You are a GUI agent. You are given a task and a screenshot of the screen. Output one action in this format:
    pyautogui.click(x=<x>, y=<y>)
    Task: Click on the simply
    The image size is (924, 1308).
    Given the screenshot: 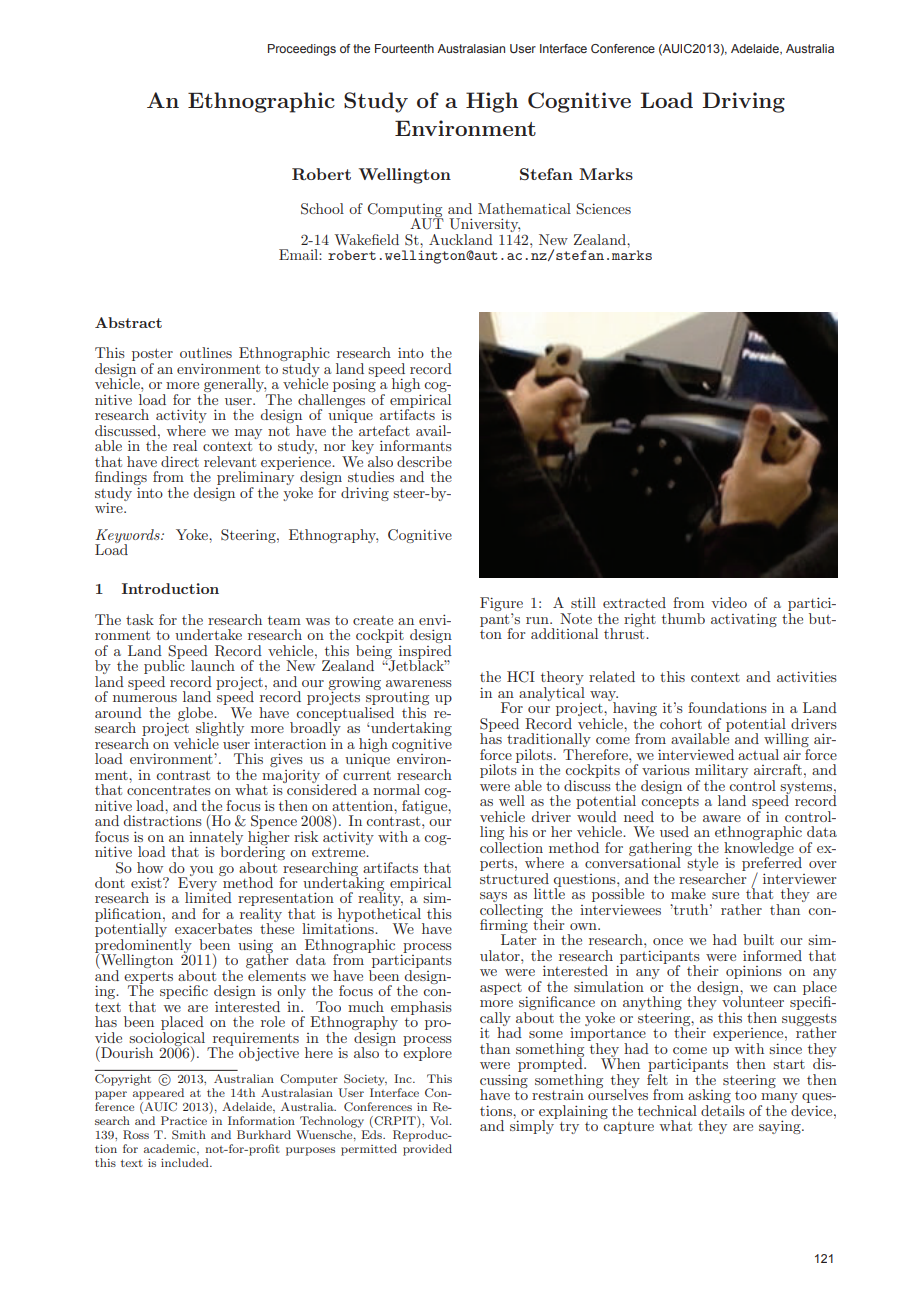 What is the action you would take?
    pyautogui.click(x=533, y=1126)
